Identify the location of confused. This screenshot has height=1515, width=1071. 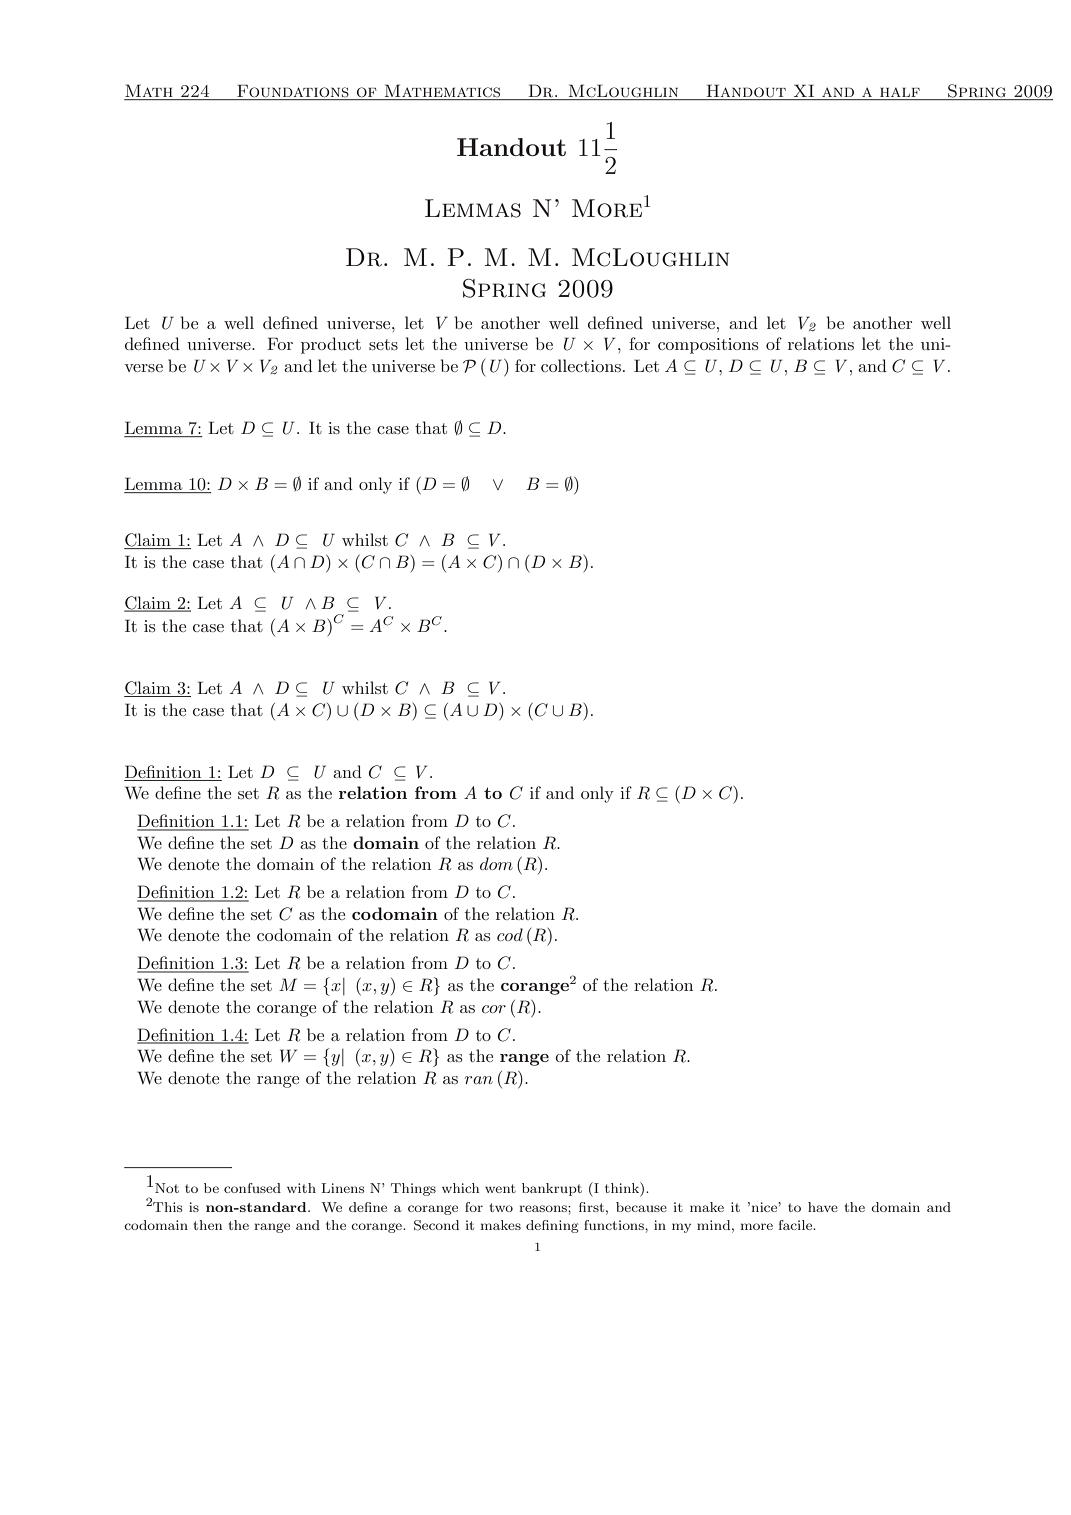
(252, 1188).
